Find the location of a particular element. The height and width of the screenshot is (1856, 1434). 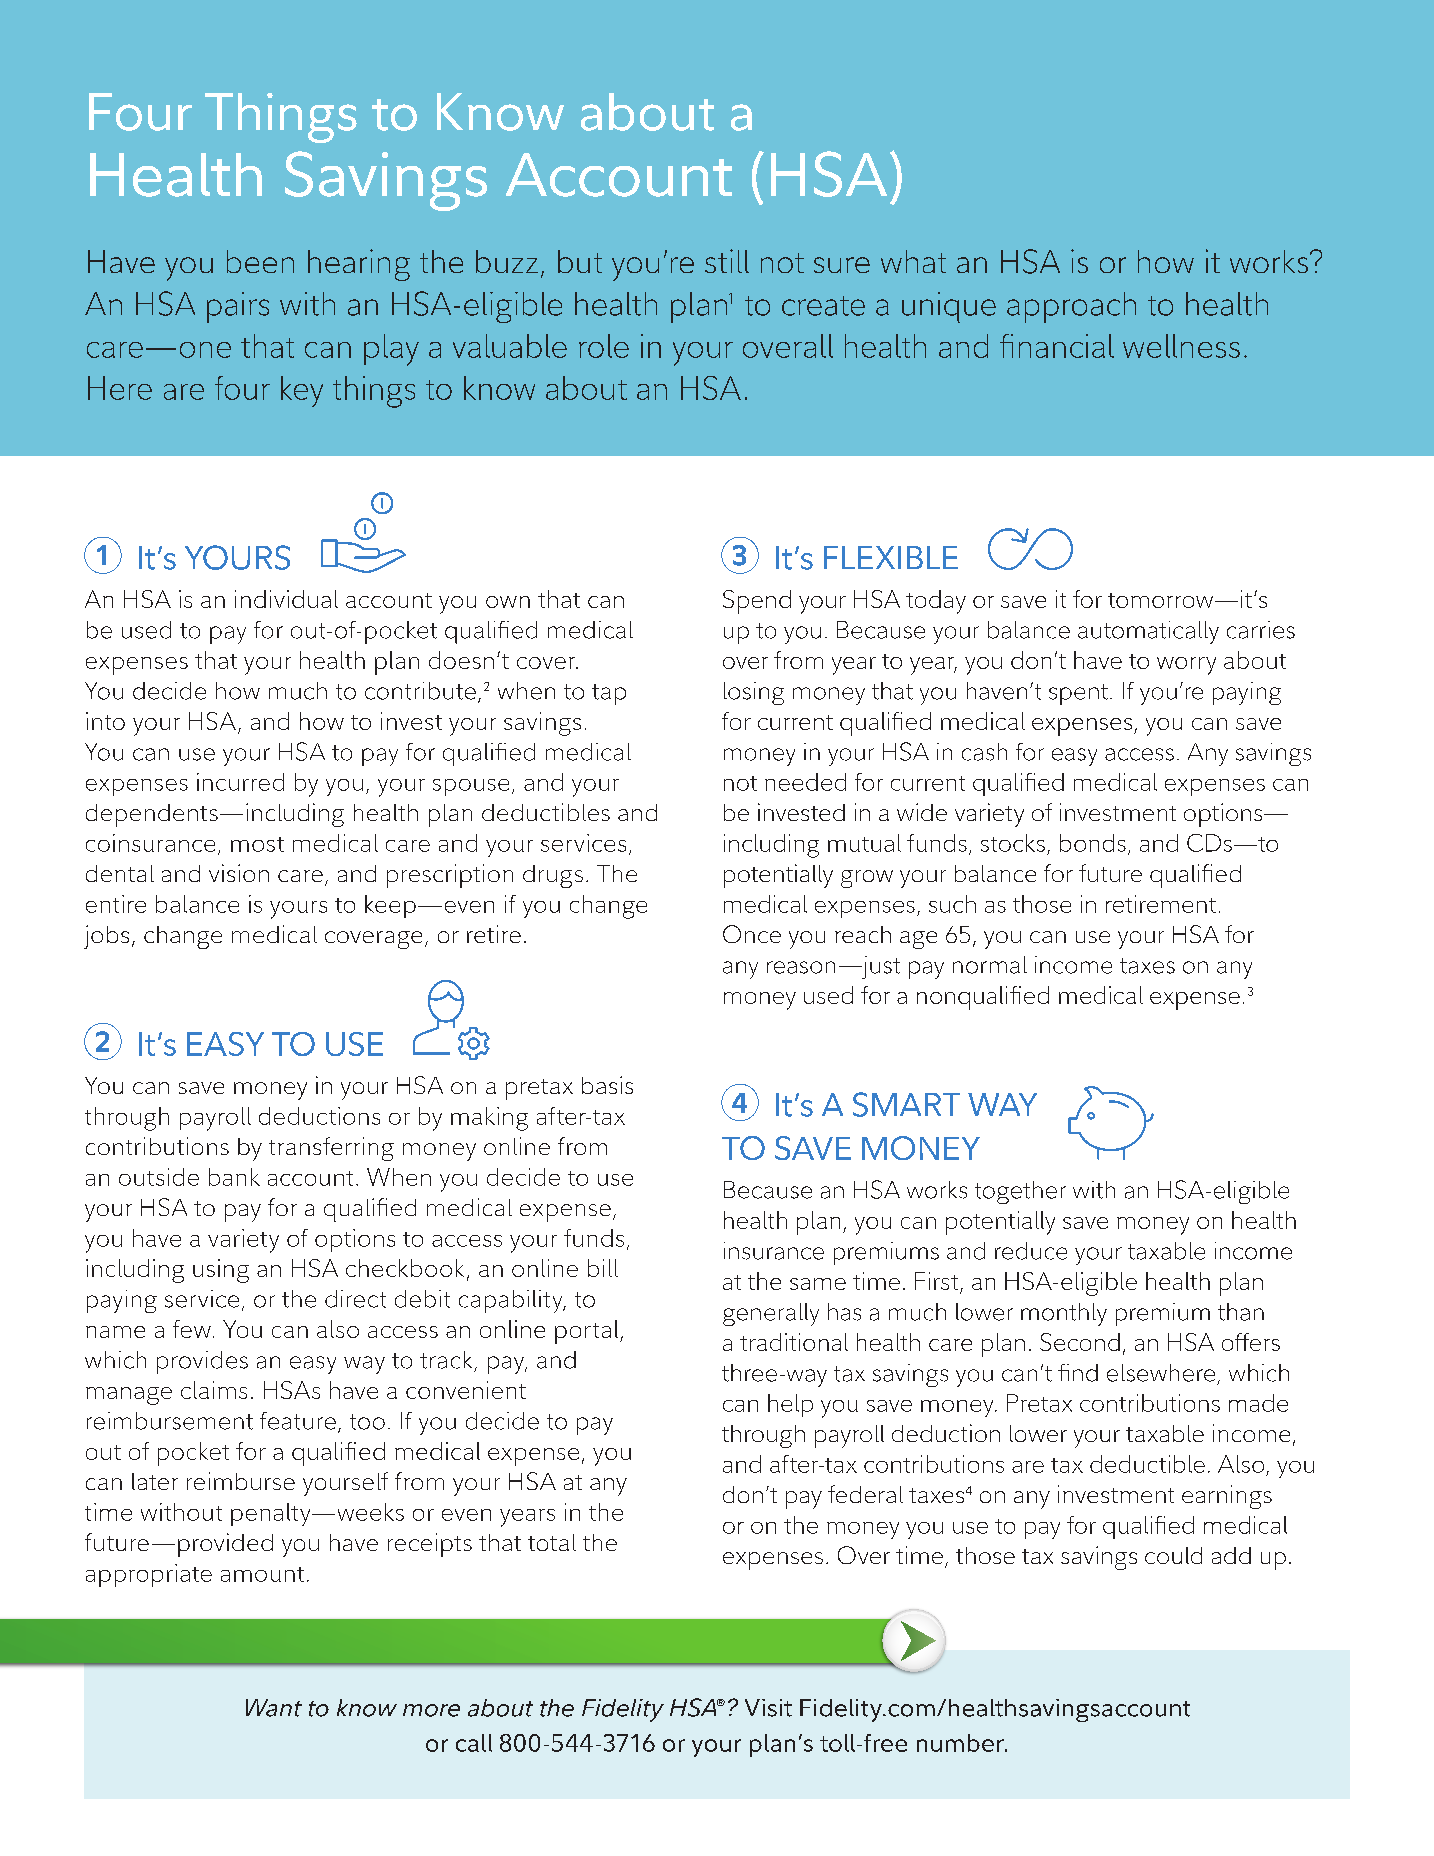

number is located at coordinates (961, 1743).
